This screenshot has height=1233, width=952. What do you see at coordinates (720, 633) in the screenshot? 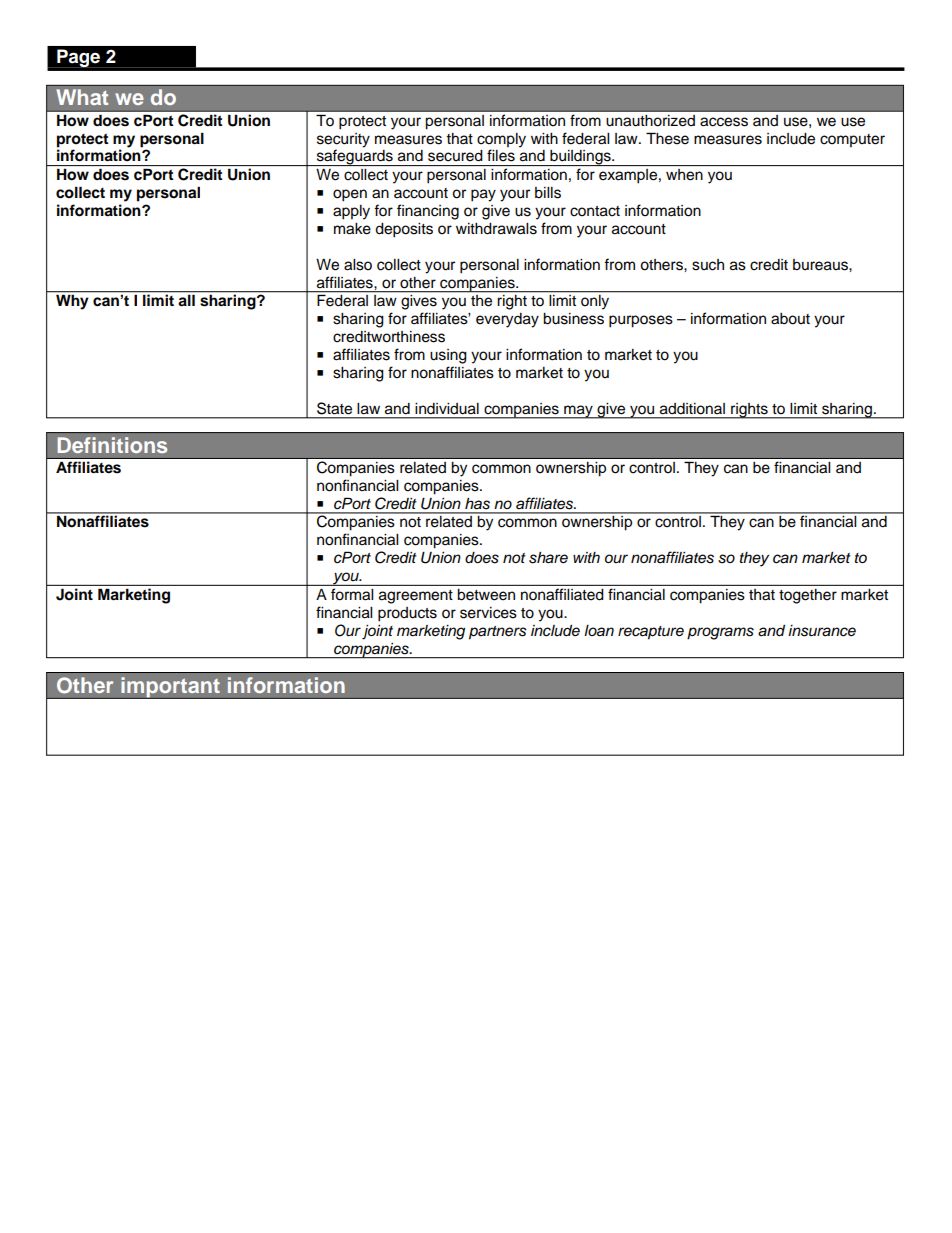
I see `programs` at bounding box center [720, 633].
